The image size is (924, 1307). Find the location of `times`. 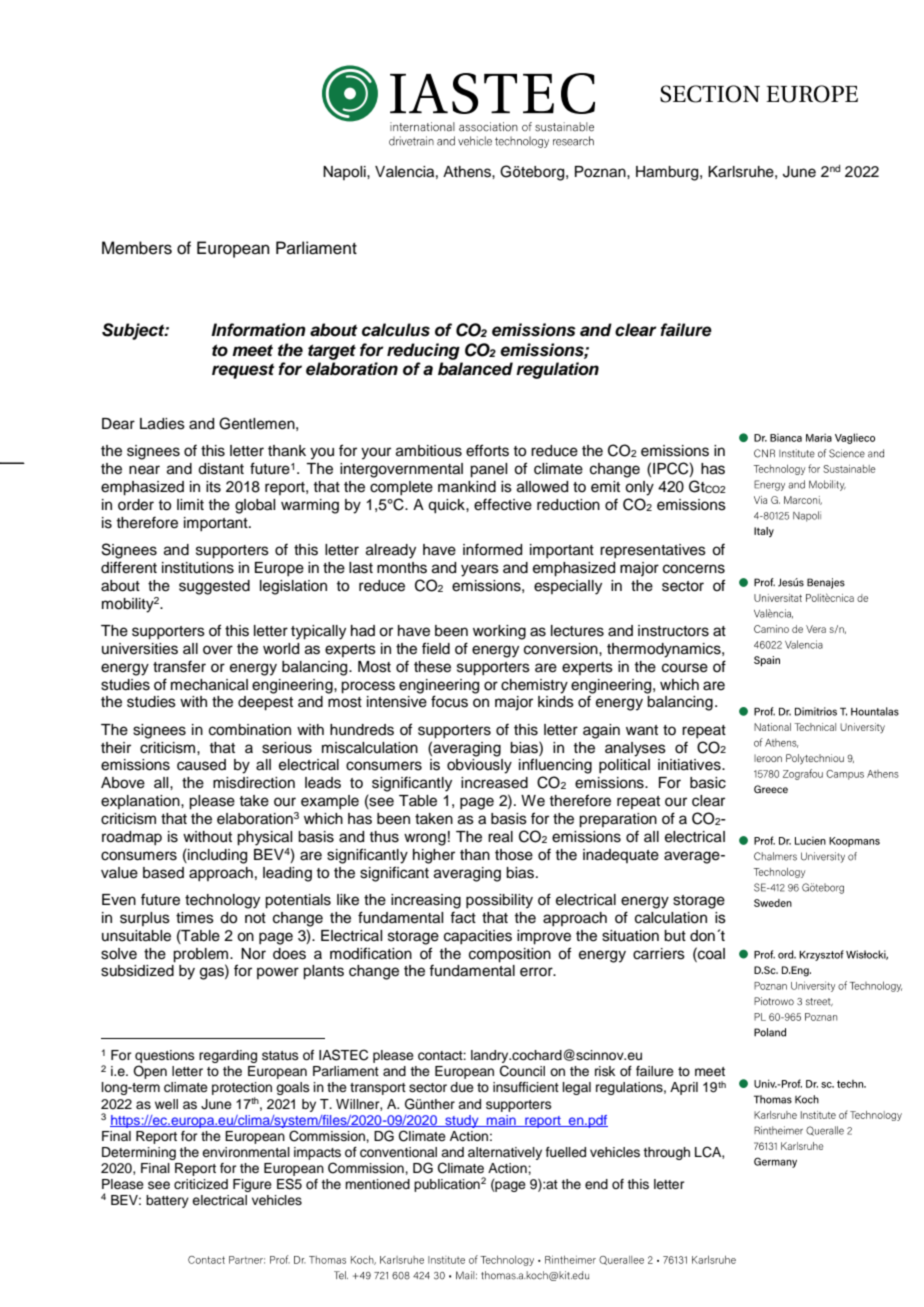

times is located at coordinates (195, 918).
